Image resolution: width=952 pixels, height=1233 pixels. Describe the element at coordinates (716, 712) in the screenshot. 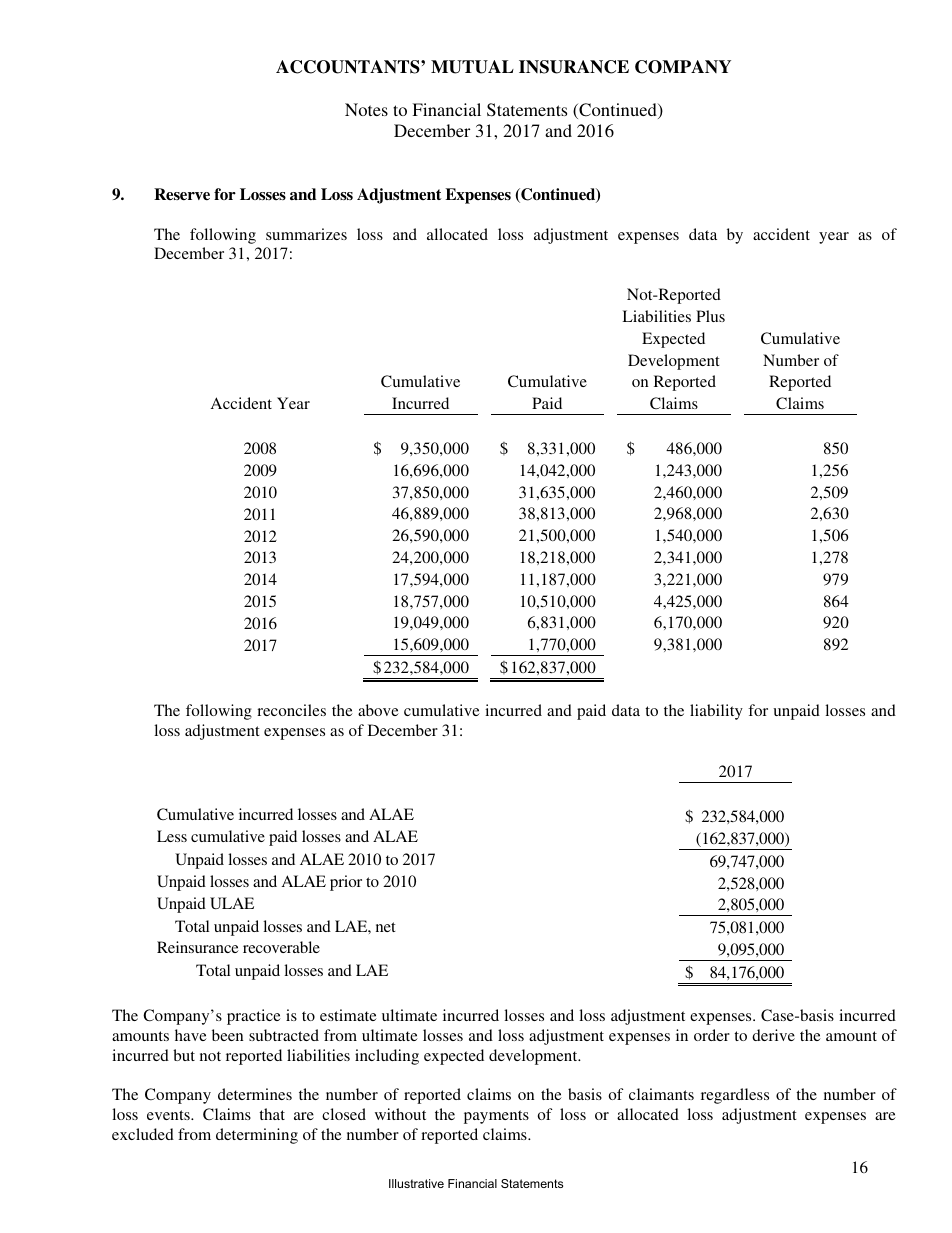

I see `liability` at that location.
